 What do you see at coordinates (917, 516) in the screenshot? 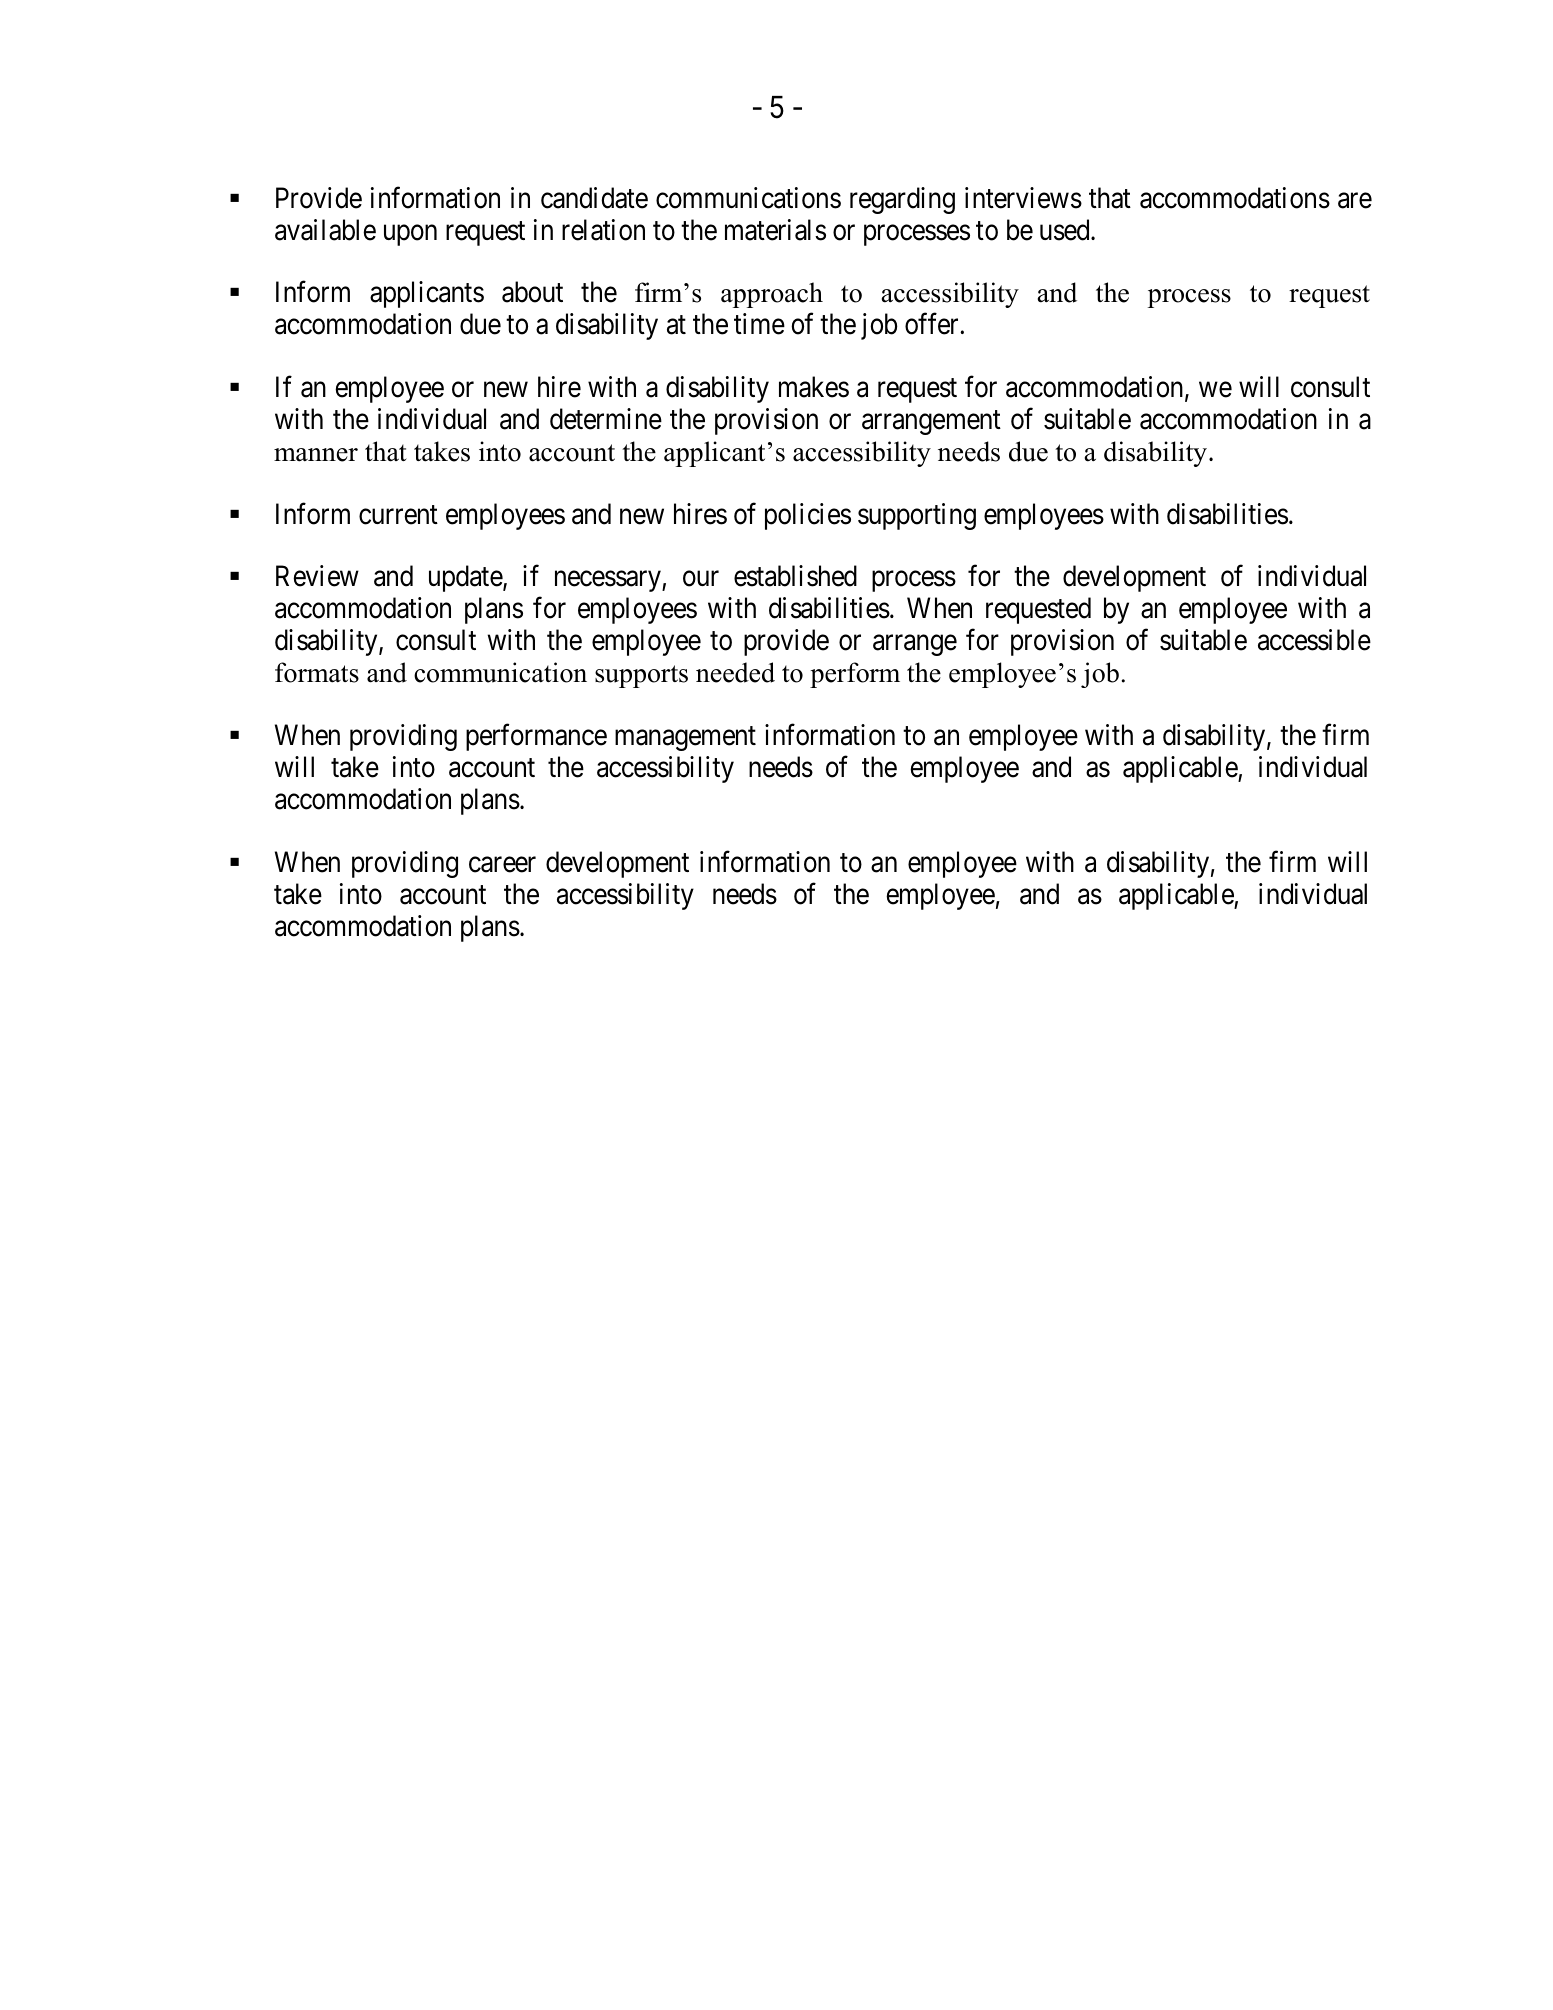
I see `supporting` at bounding box center [917, 516].
